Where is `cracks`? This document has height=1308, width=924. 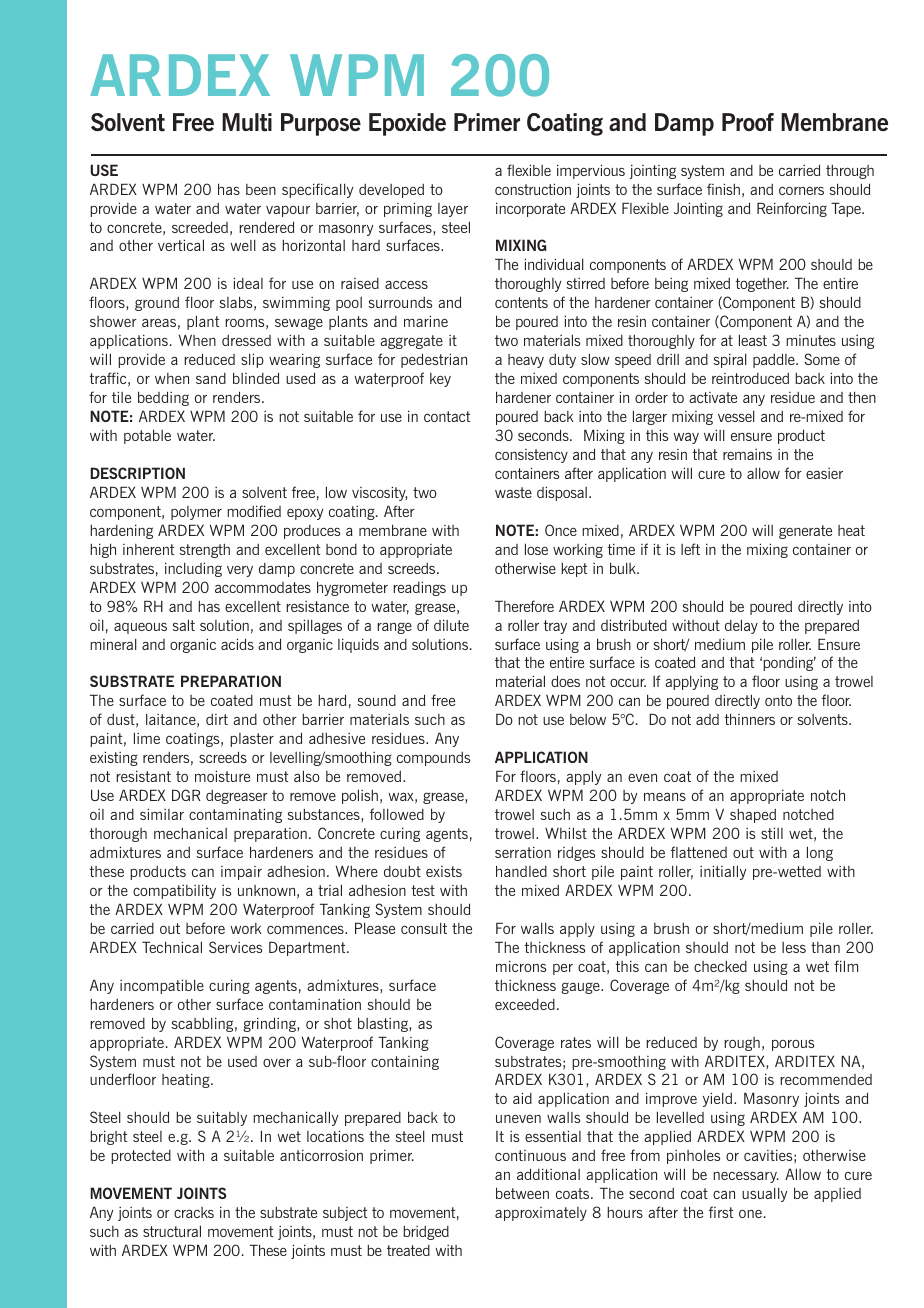 cracks is located at coordinates (194, 1212).
